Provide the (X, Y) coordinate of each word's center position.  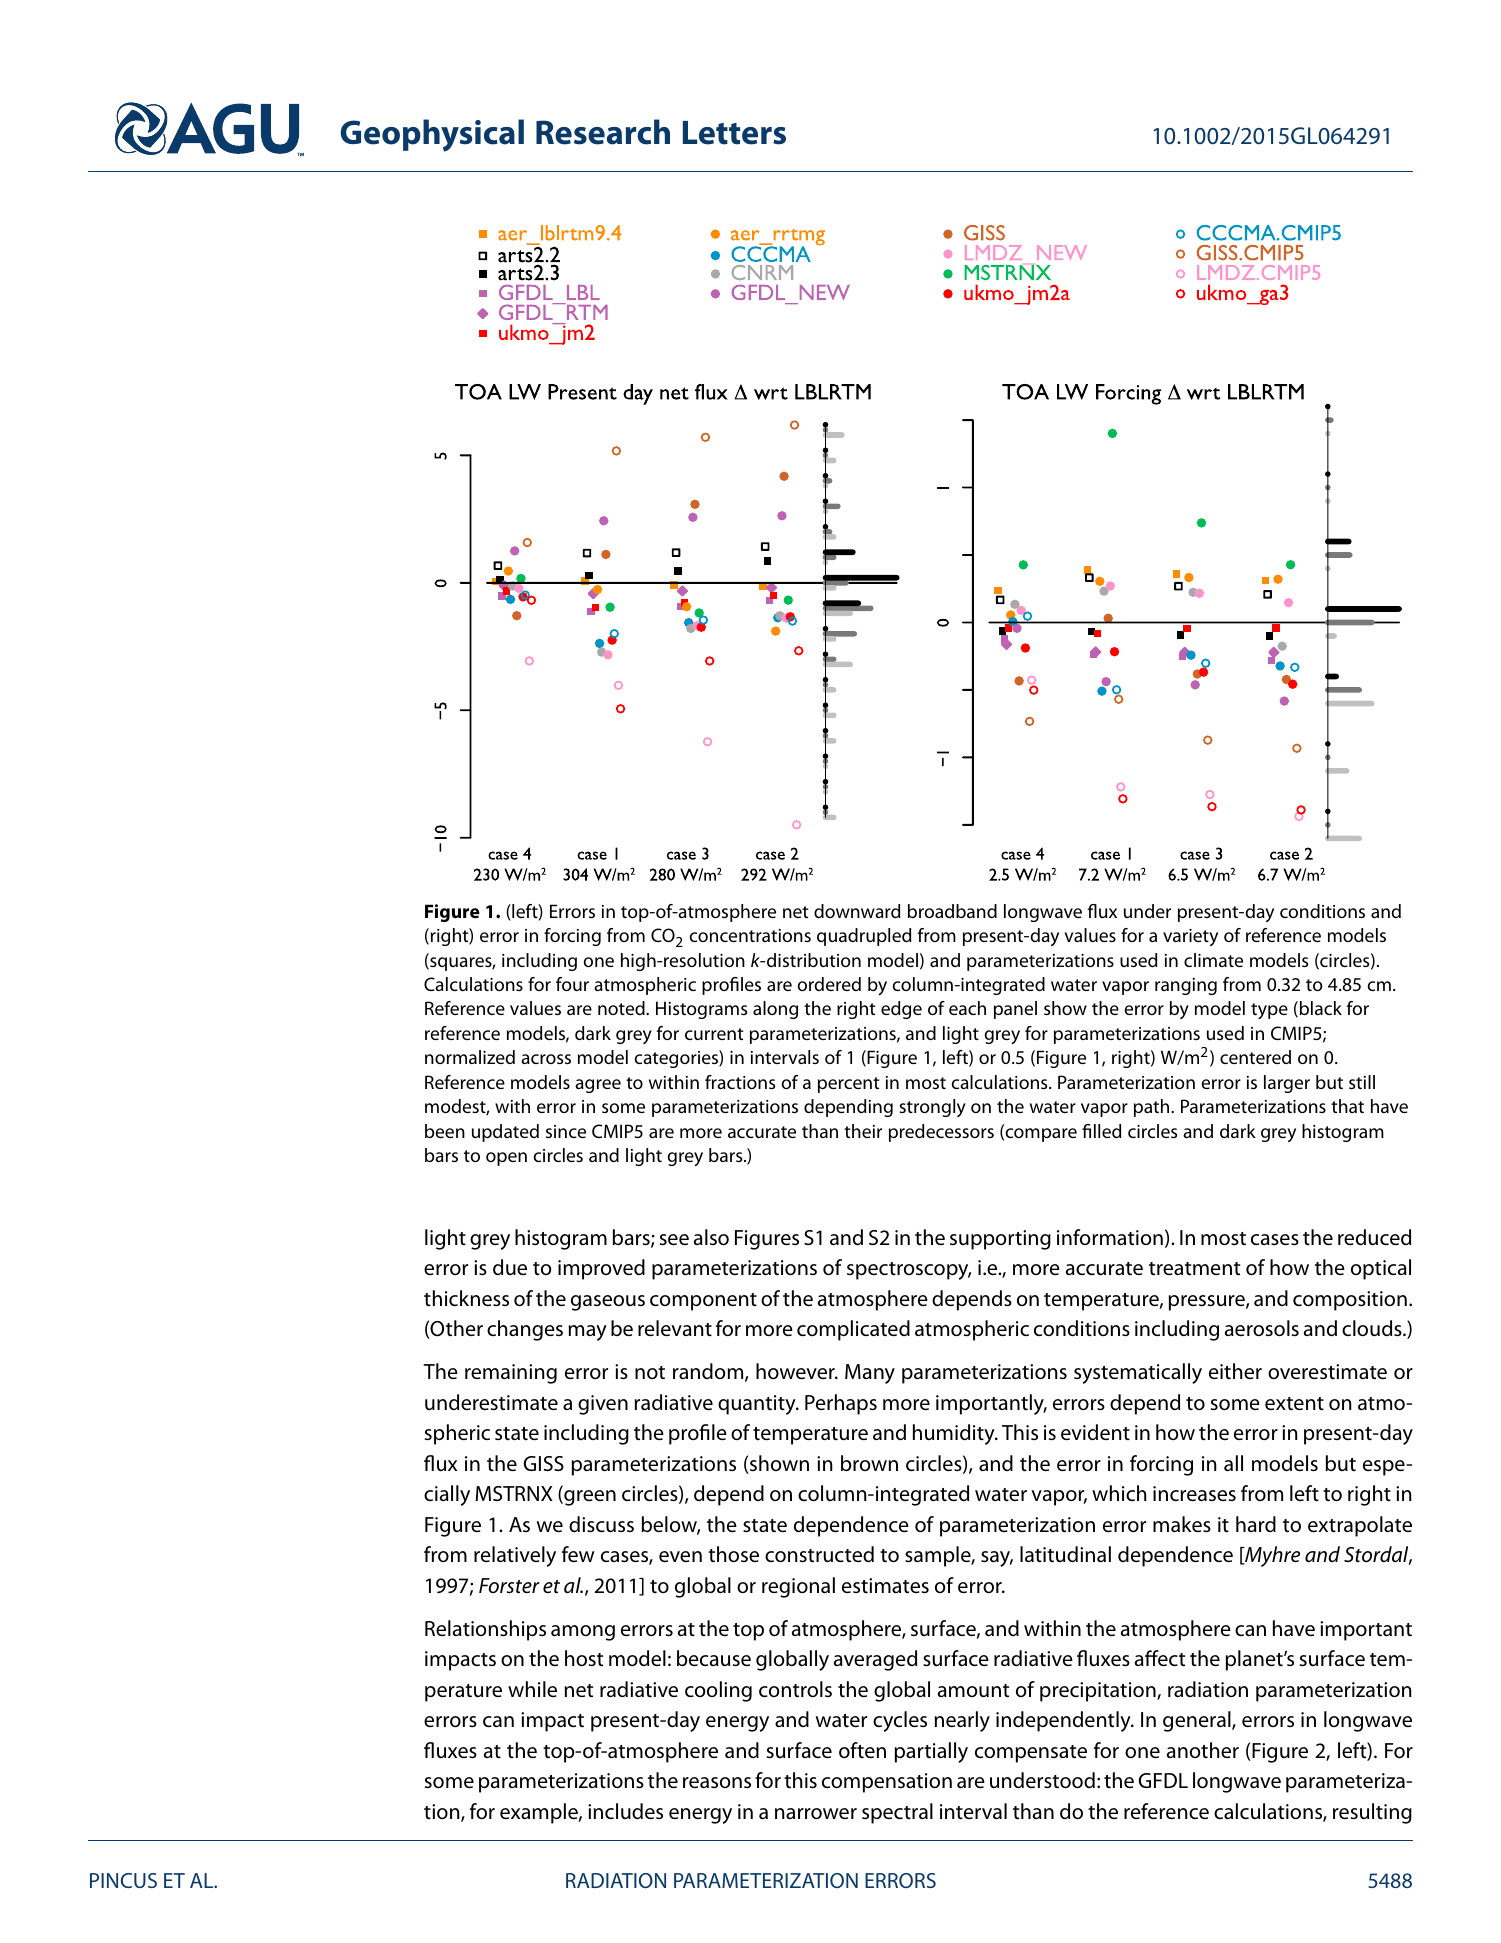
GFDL (1163, 1780)
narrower (816, 1814)
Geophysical (432, 135)
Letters (734, 133)
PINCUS (123, 1880)
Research (603, 132)
